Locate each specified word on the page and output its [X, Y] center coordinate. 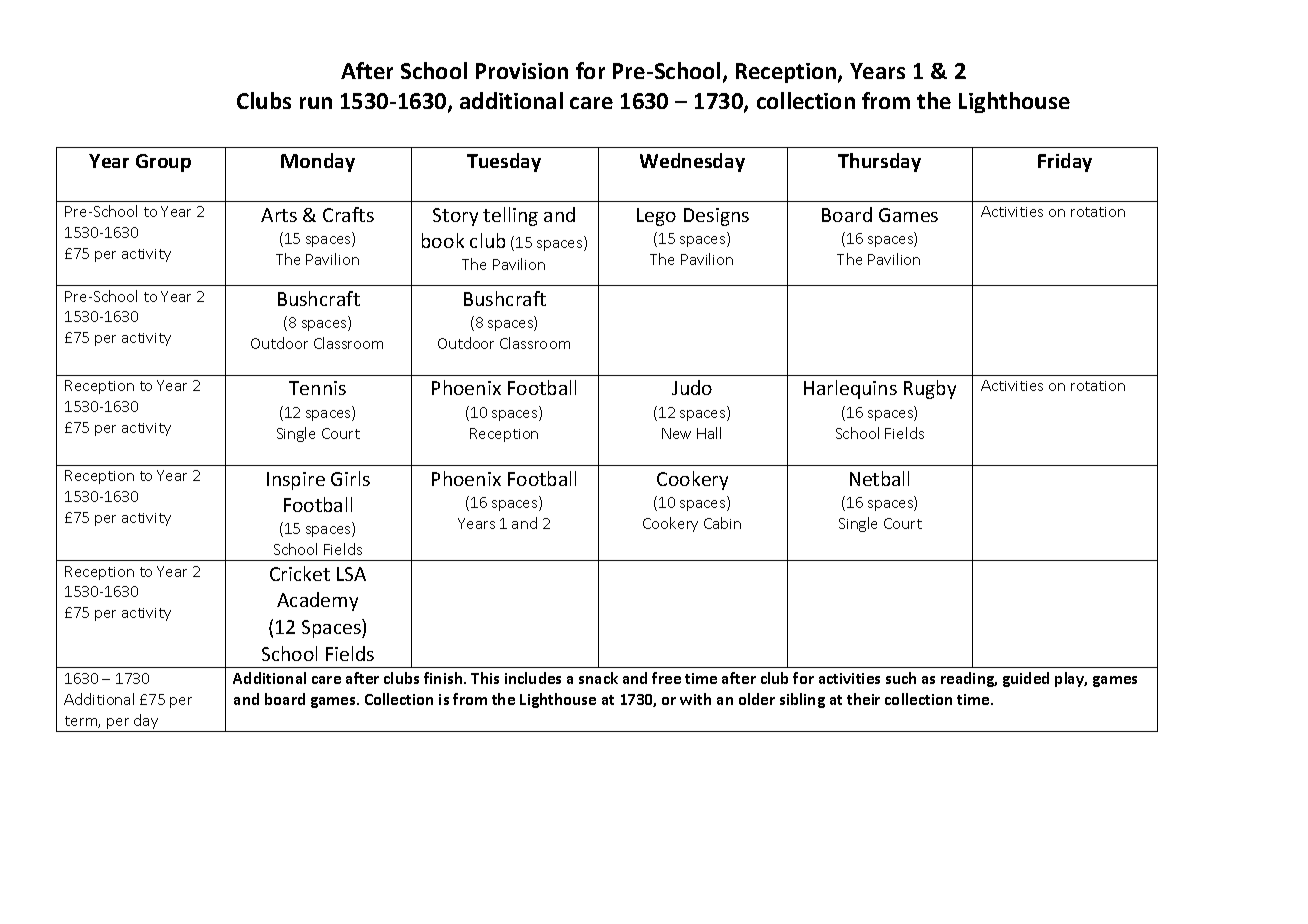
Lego [656, 217]
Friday [1065, 162]
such [901, 678]
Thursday [879, 162]
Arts [279, 215]
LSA [351, 574]
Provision [522, 71]
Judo [692, 387]
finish [444, 678]
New [676, 433]
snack [598, 678]
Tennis [317, 388]
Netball [879, 478]
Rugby [930, 389]
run [316, 103]
